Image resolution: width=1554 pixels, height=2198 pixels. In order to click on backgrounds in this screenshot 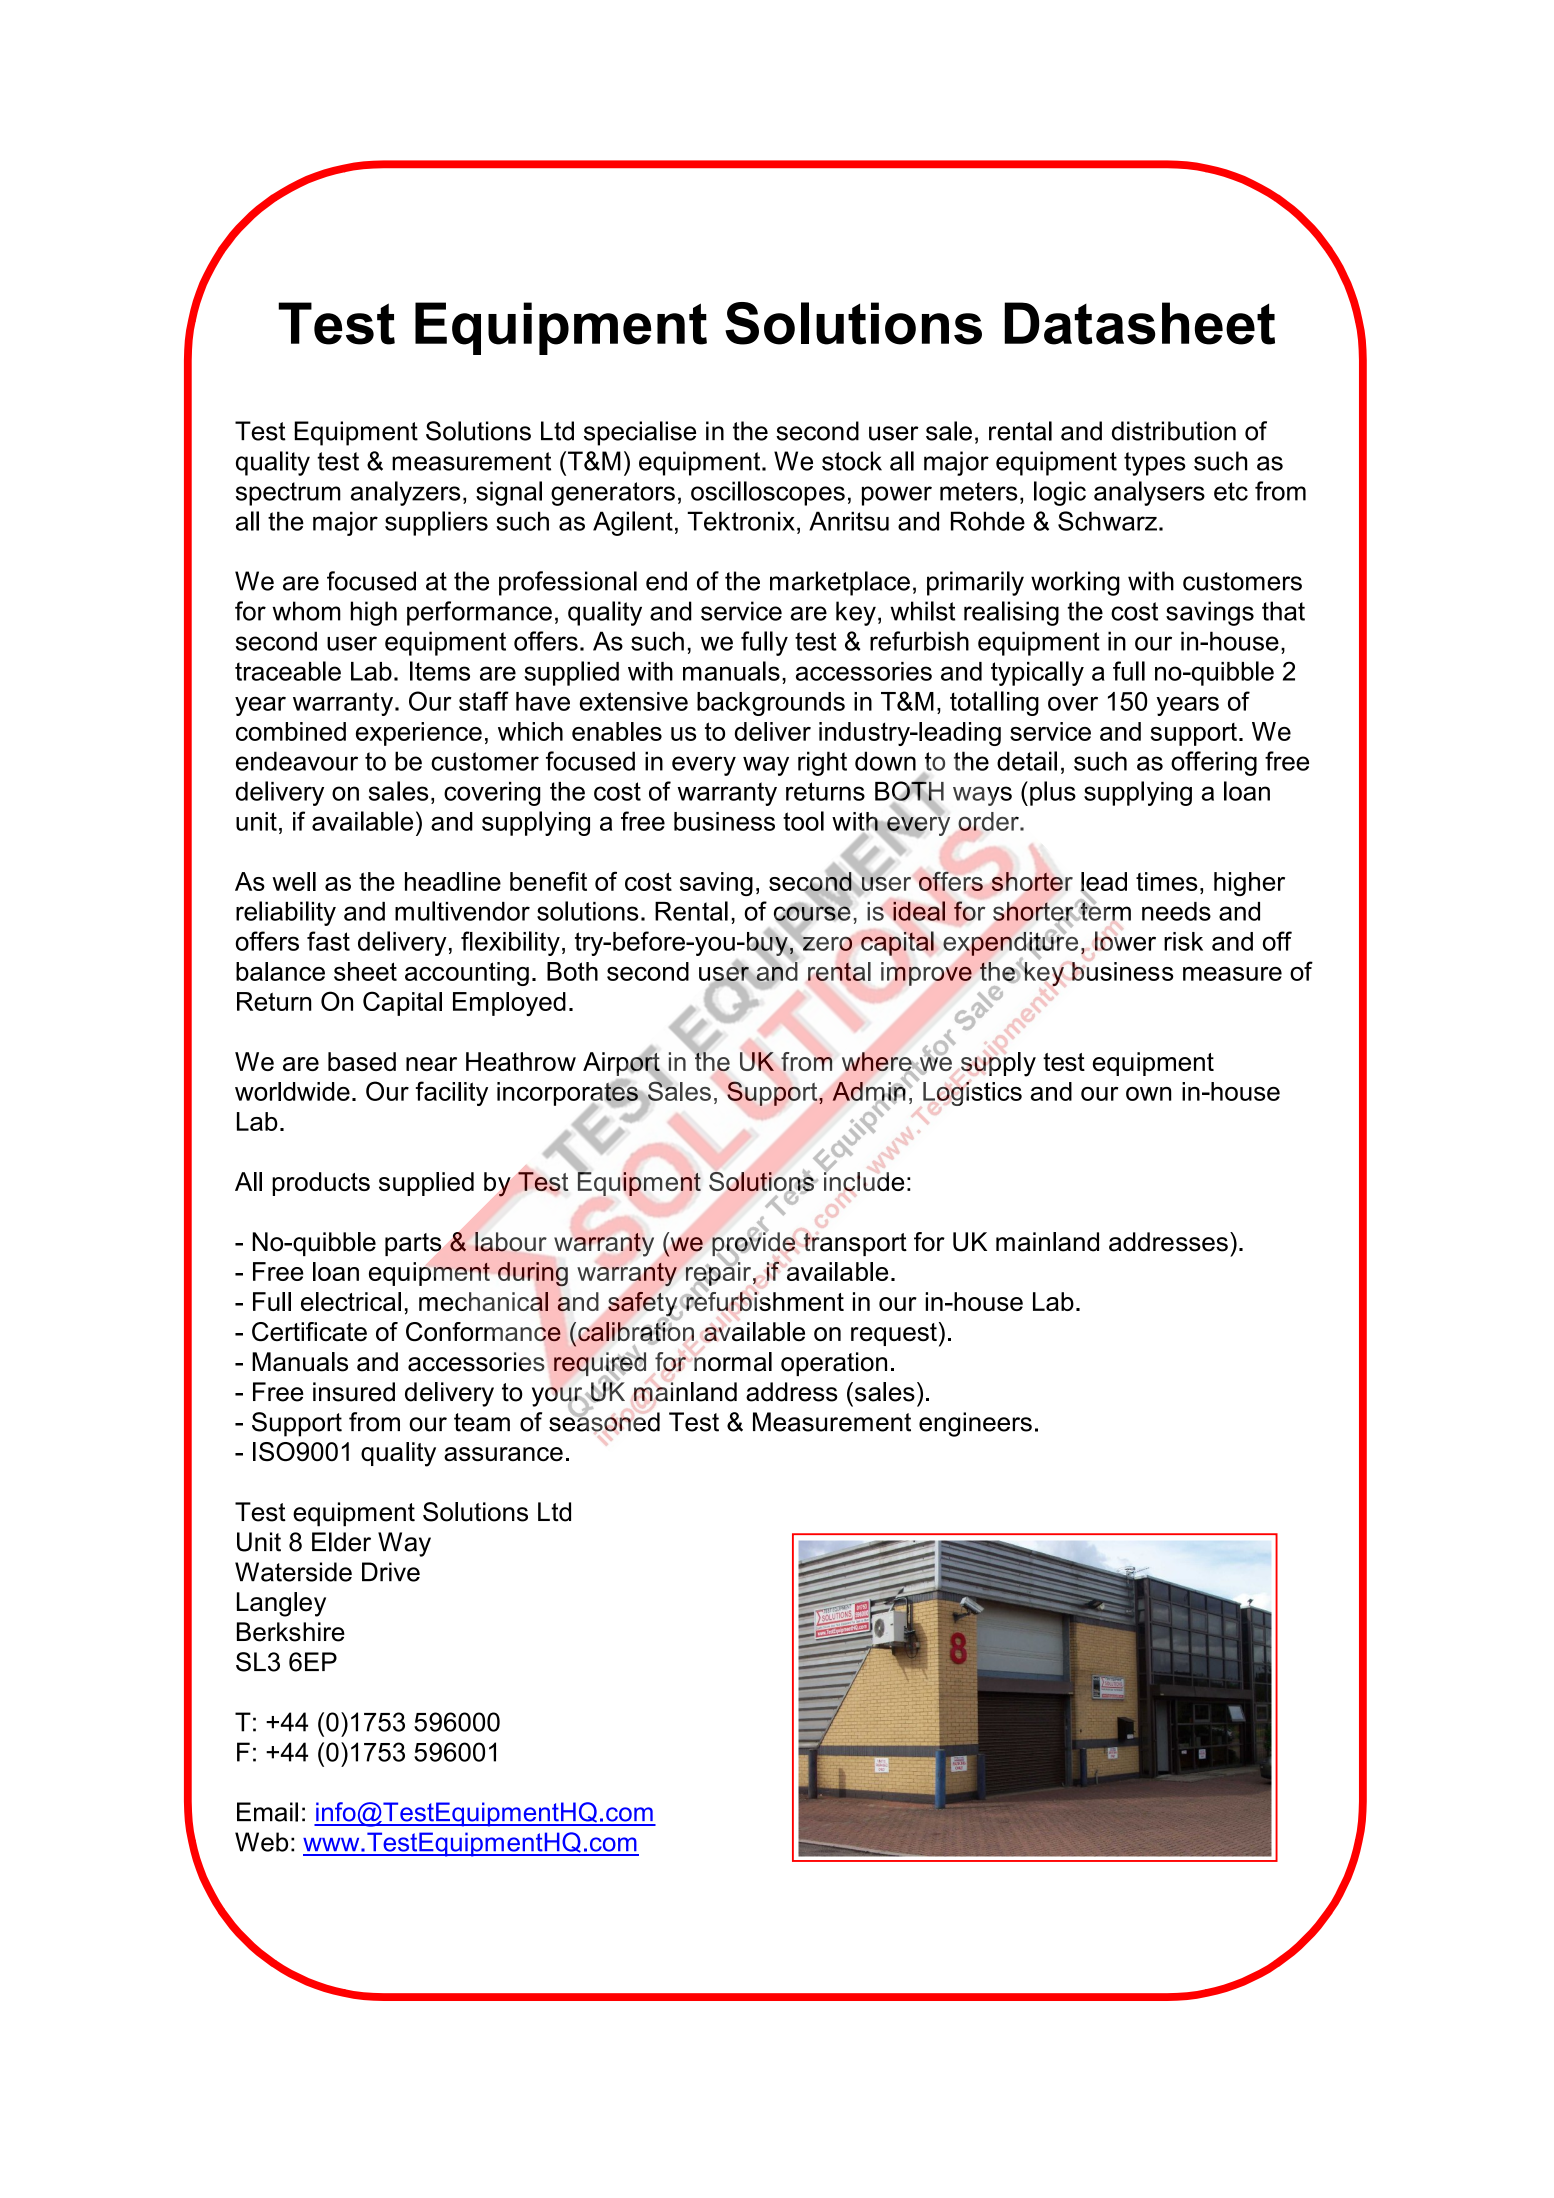, I will do `click(771, 704)`.
